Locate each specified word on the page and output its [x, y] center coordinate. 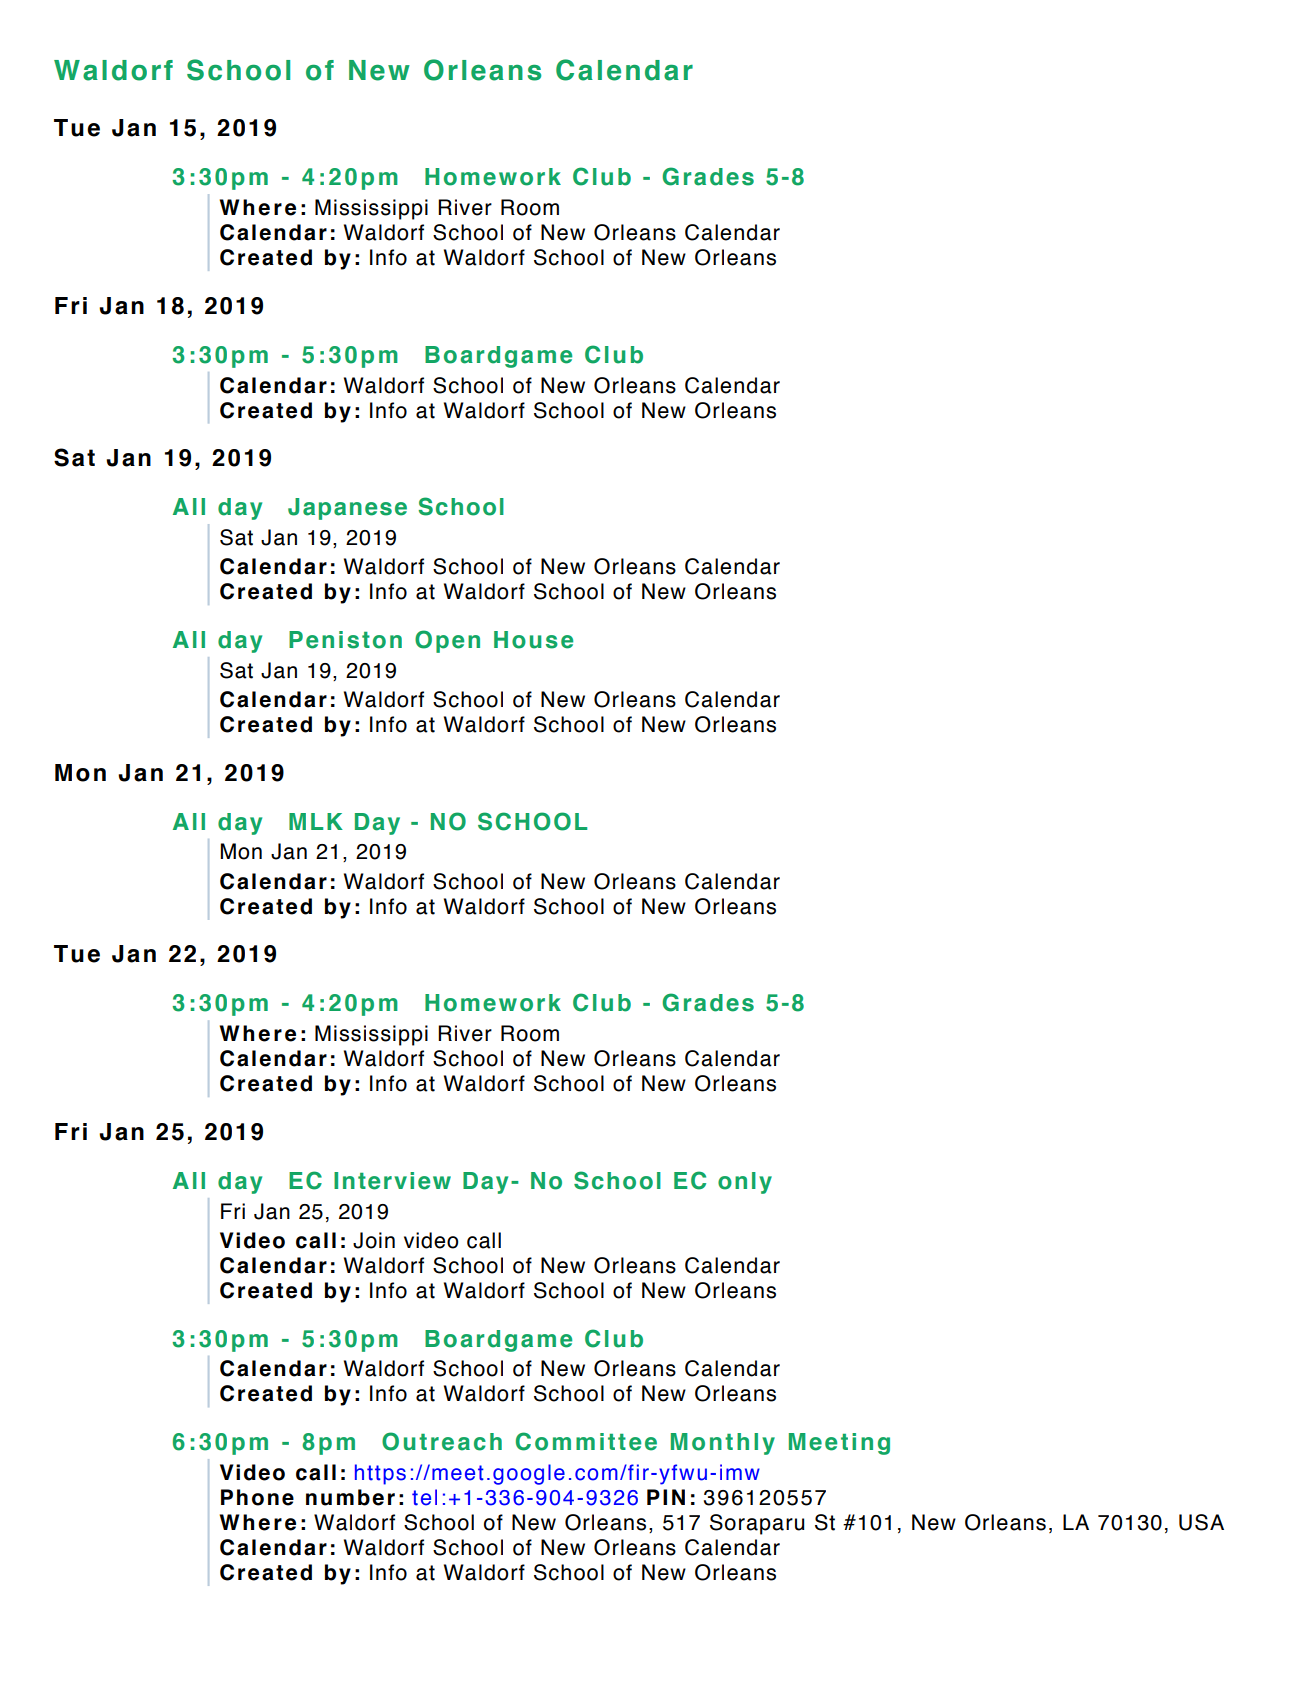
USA [1201, 1522]
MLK [316, 821]
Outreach [442, 1441]
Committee [586, 1441]
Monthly [723, 1444]
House [533, 640]
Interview [392, 1181]
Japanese [347, 509]
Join [374, 1240]
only [745, 1183]
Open [447, 641]
